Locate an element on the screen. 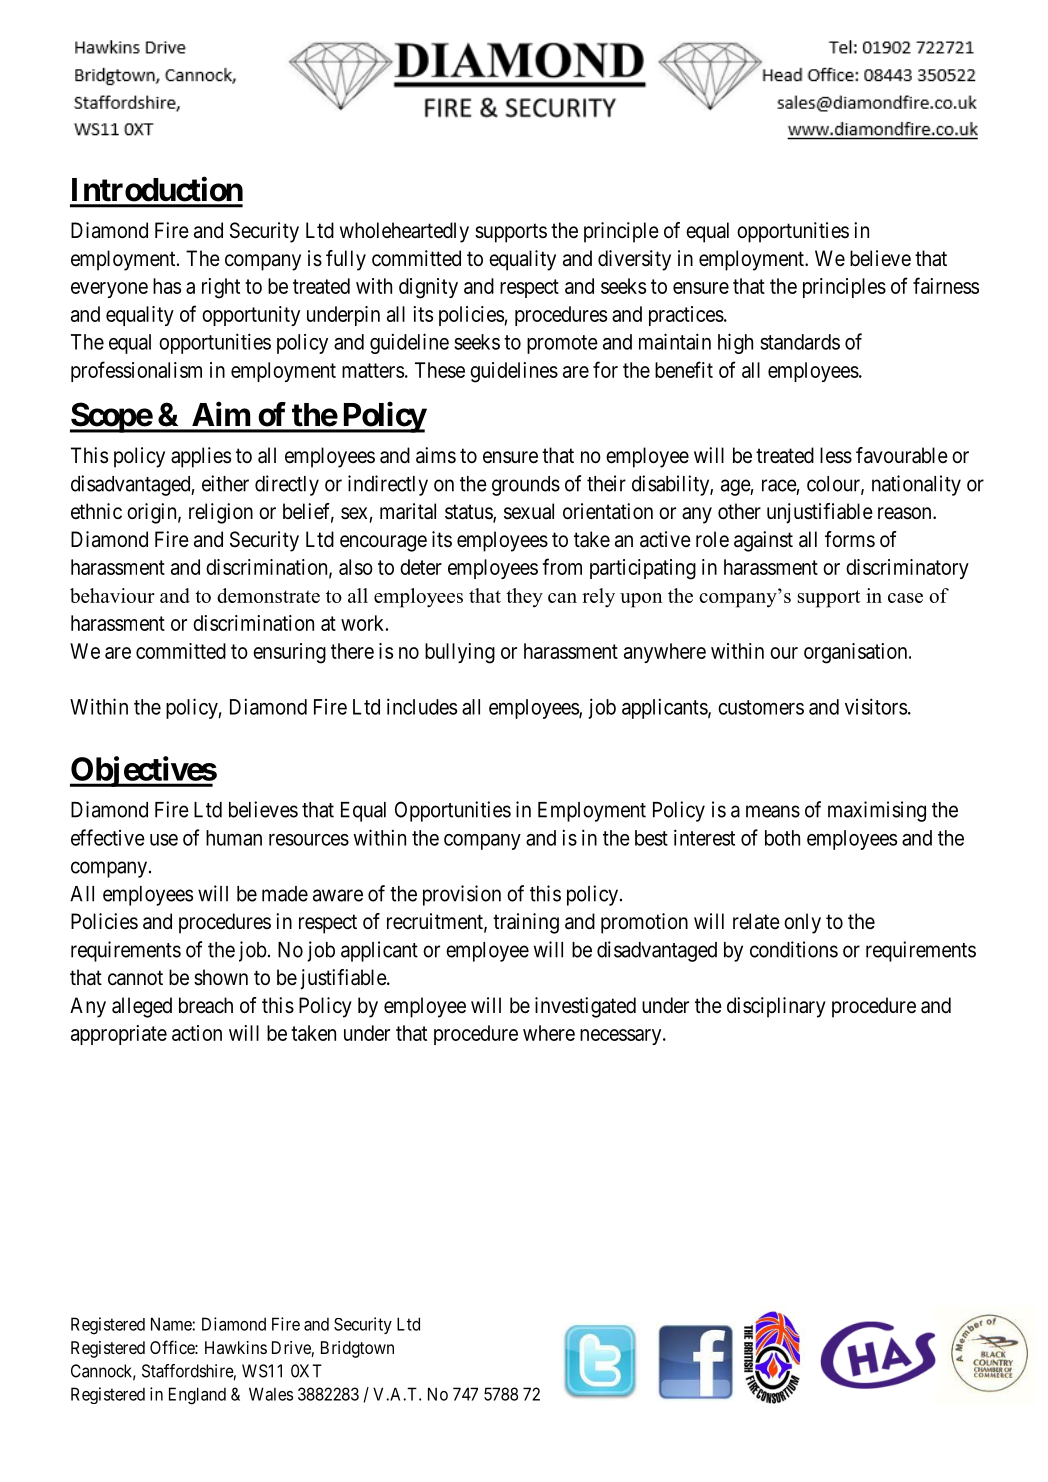  right is located at coordinates (221, 288).
